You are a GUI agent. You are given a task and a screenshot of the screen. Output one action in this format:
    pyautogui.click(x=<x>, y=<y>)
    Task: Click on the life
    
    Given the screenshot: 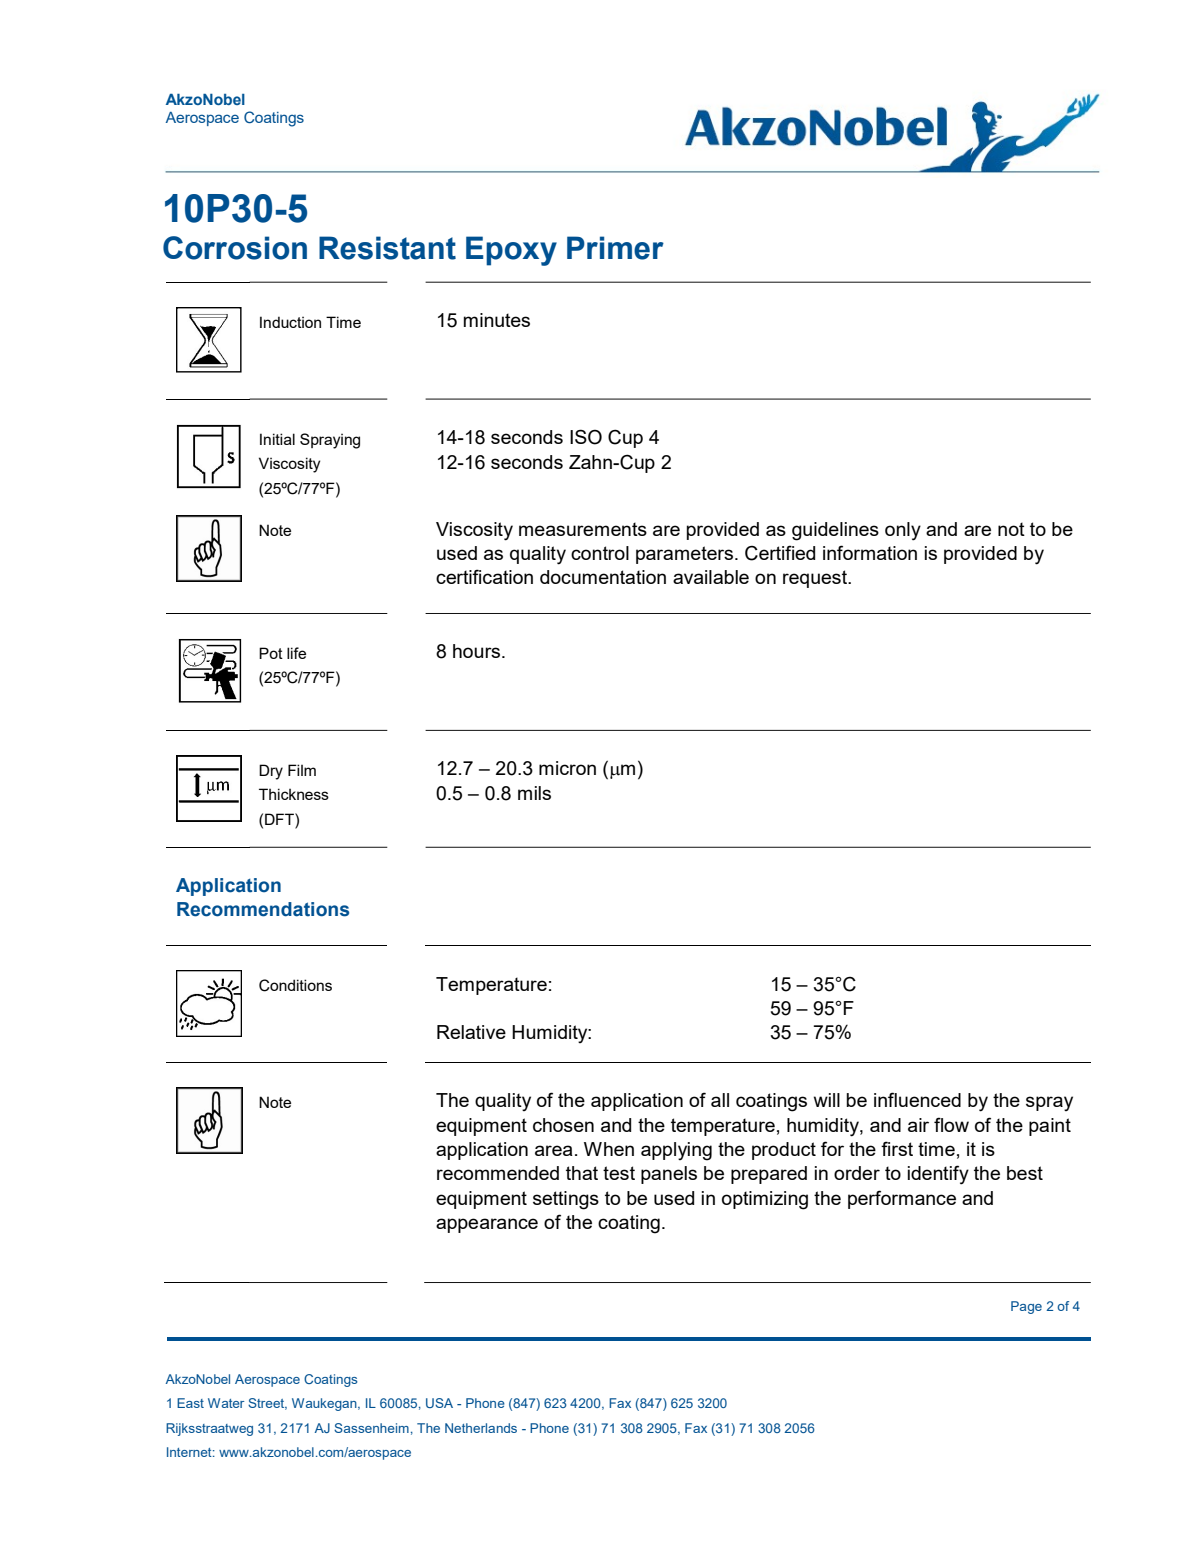 What is the action you would take?
    pyautogui.click(x=296, y=653)
